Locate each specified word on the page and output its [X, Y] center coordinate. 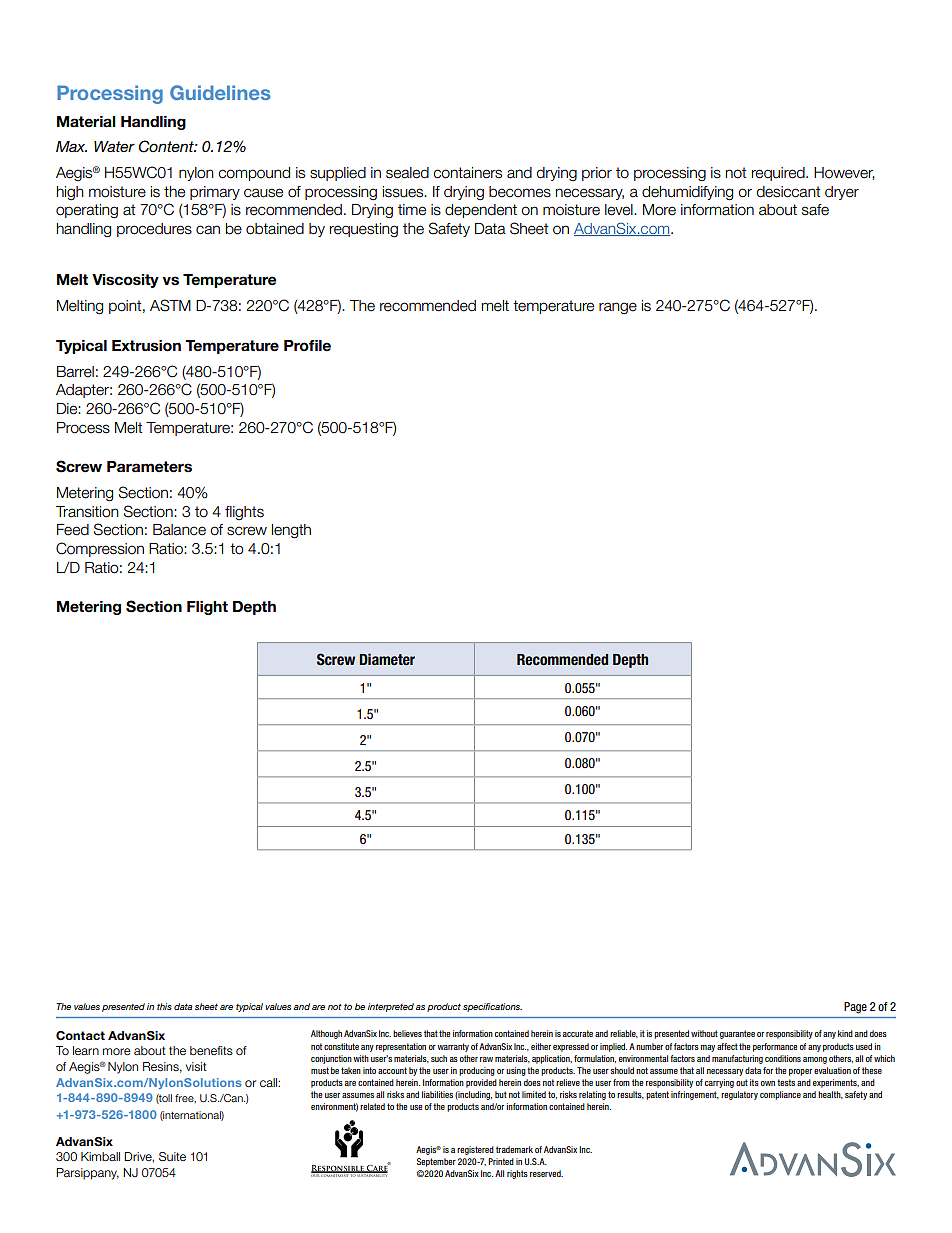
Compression [100, 549]
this [164, 1006]
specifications [492, 1007]
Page [855, 1008]
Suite [172, 1156]
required [779, 174]
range [618, 308]
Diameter [387, 659]
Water [114, 146]
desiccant [788, 192]
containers [467, 173]
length [291, 531]
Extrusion [146, 346]
